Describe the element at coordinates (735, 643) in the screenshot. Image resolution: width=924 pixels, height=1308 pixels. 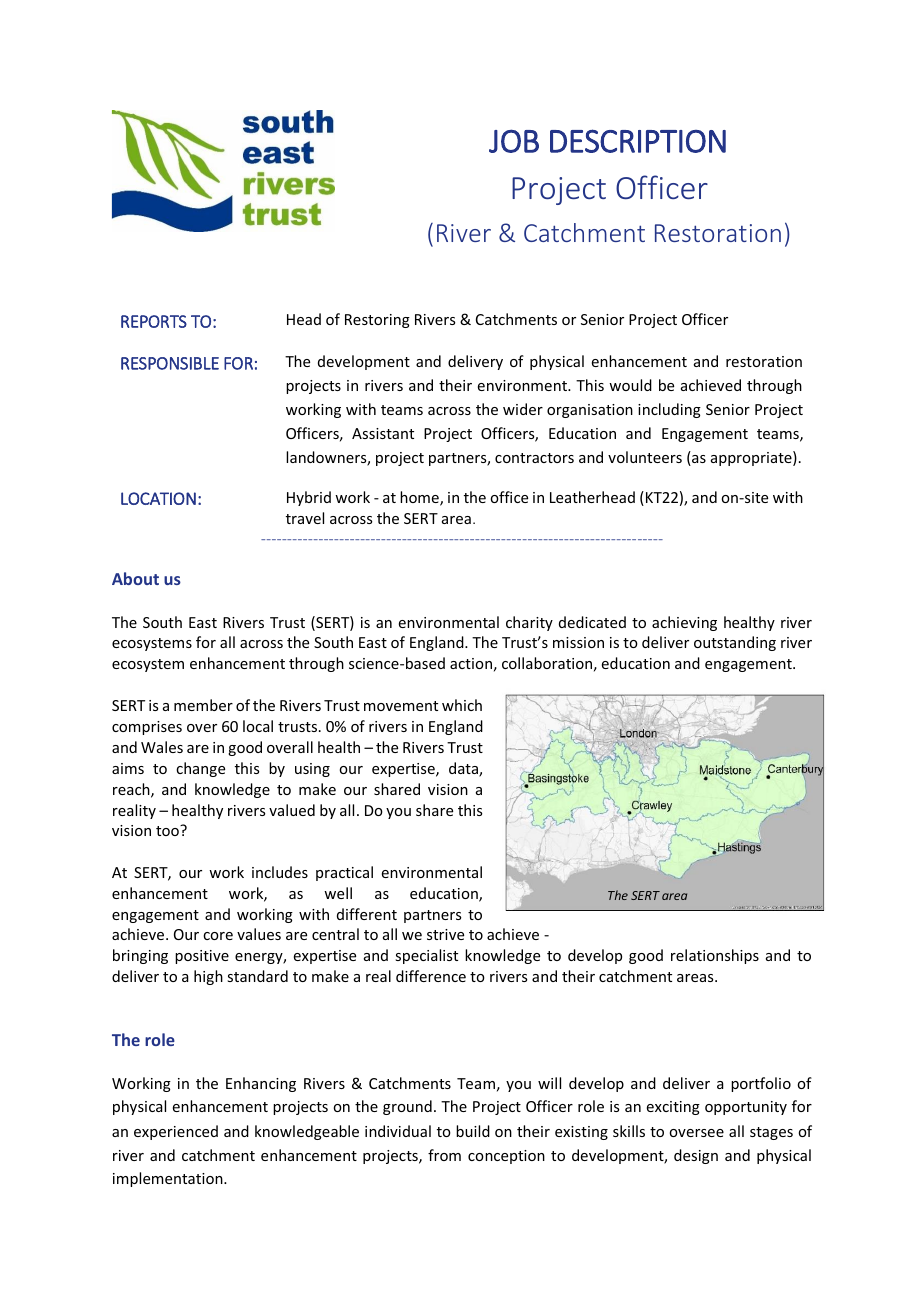
I see `outstanding` at that location.
